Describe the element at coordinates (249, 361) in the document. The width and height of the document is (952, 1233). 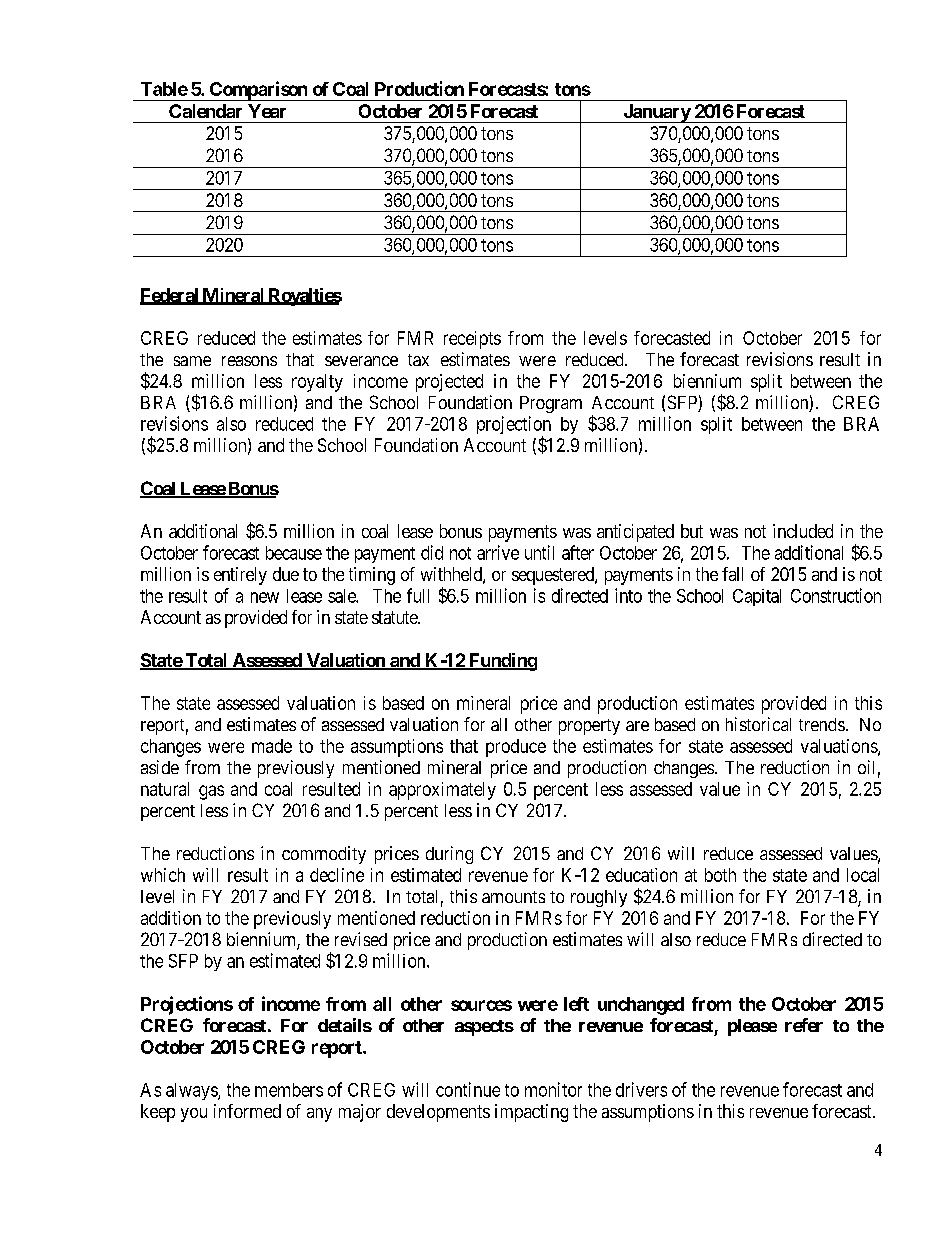
I see `reasons` at that location.
